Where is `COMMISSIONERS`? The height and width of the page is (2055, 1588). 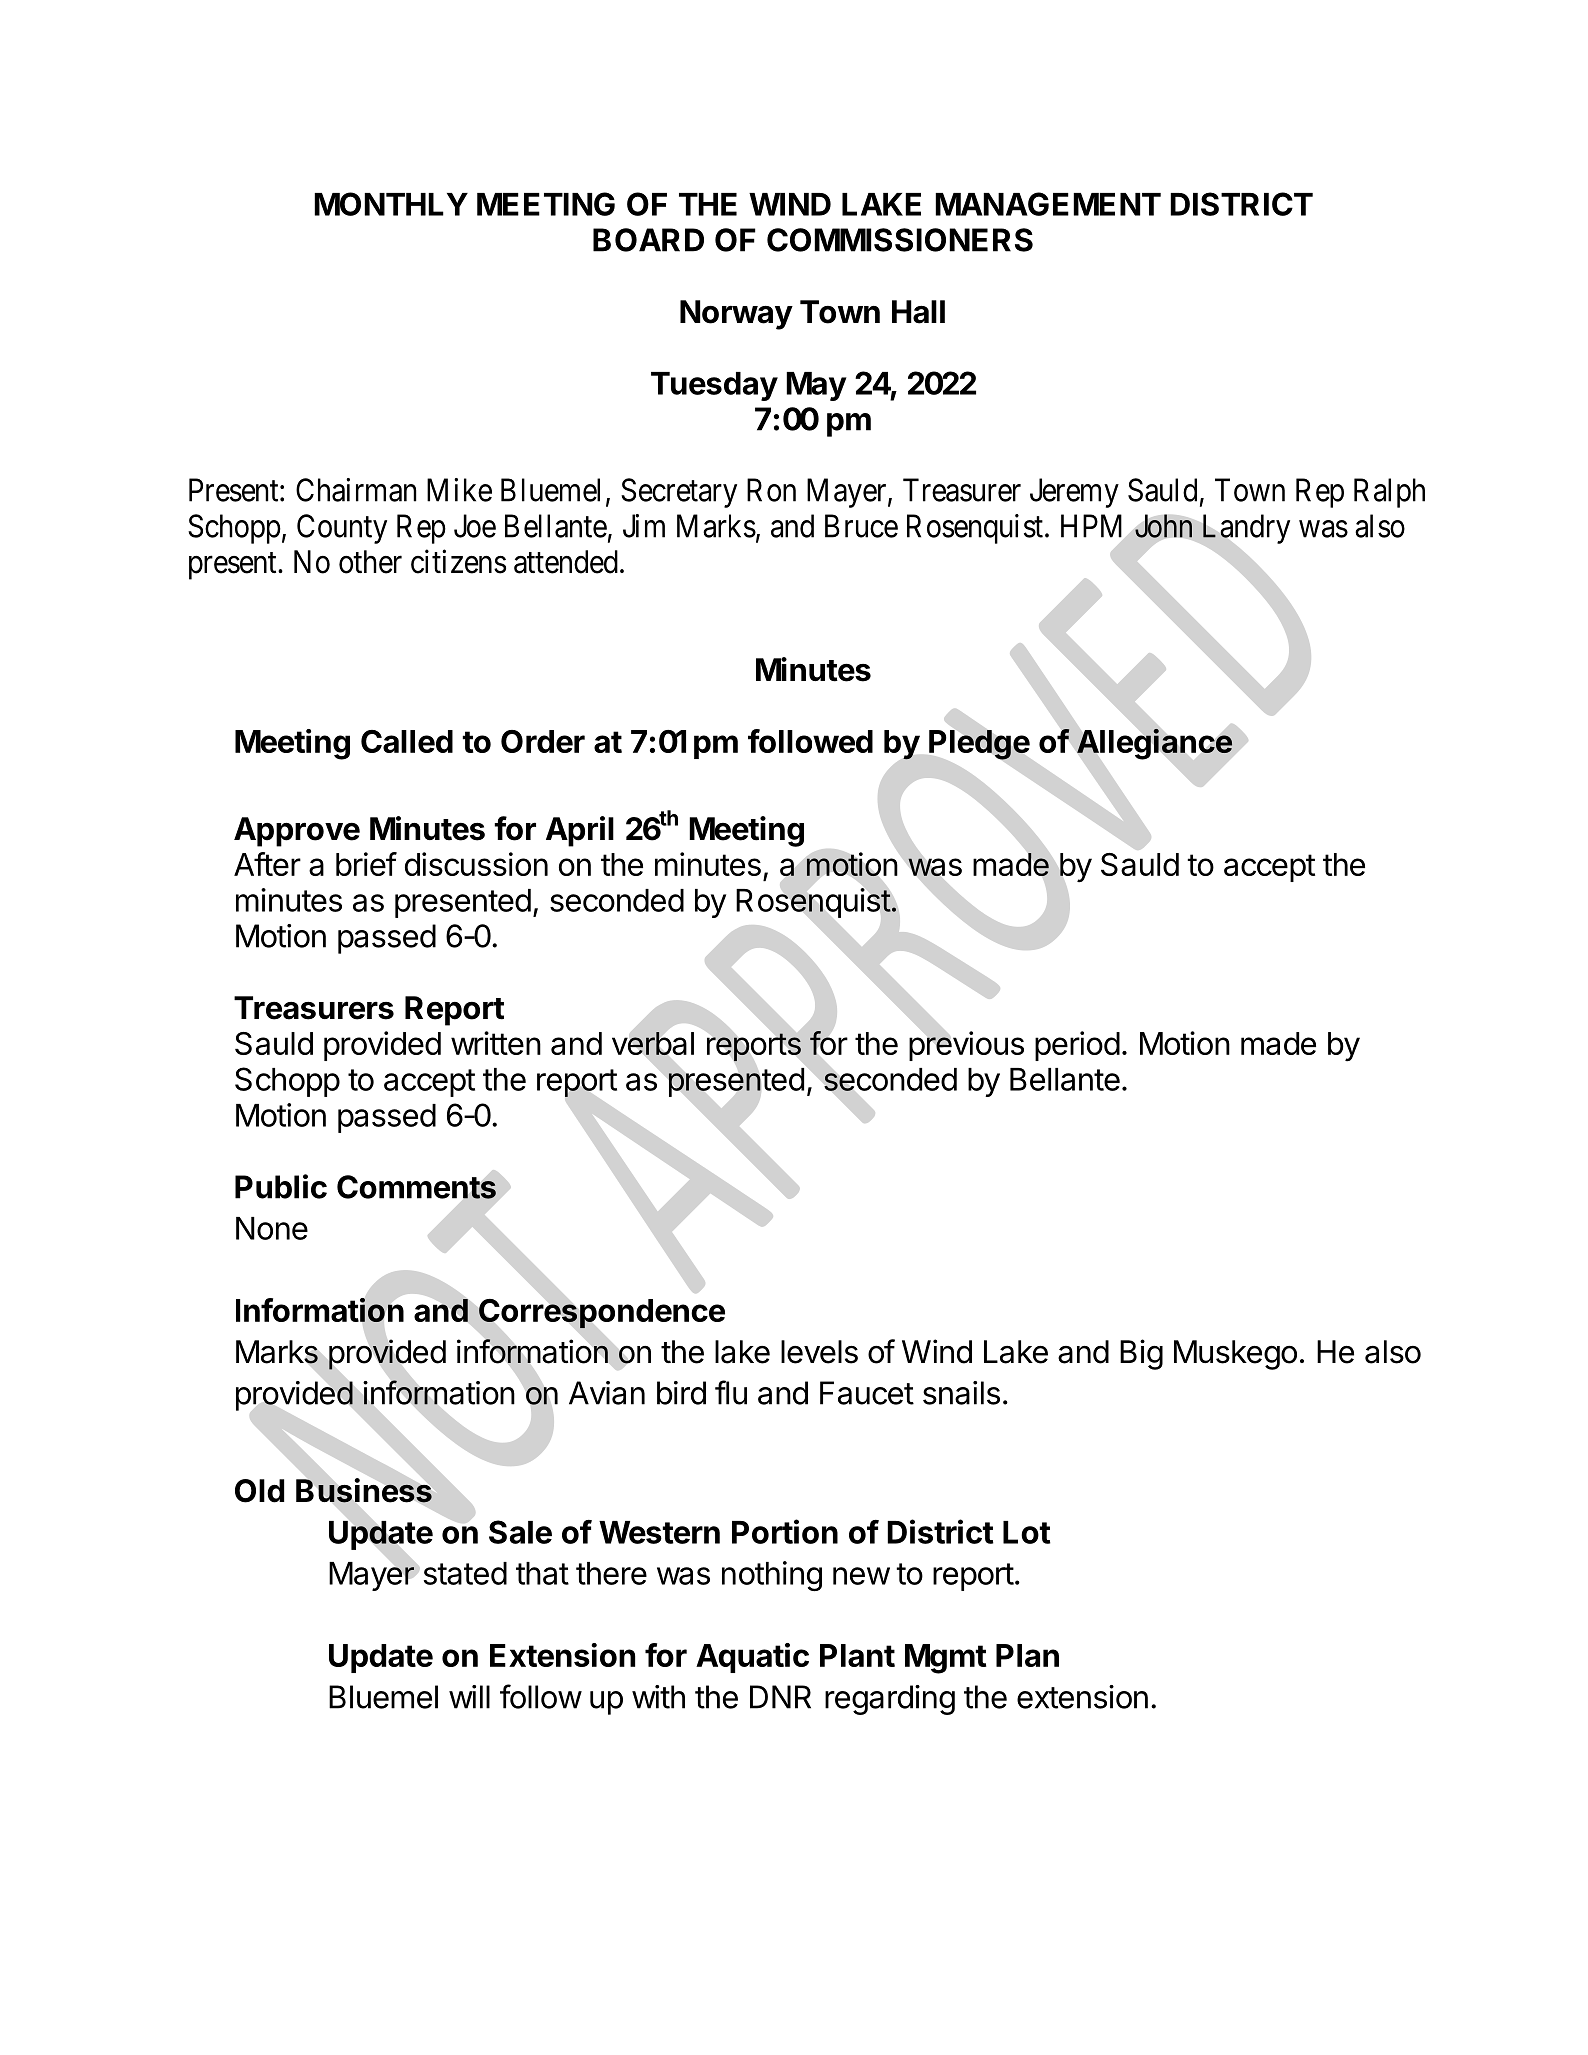
COMMISSIONERS is located at coordinates (900, 240).
